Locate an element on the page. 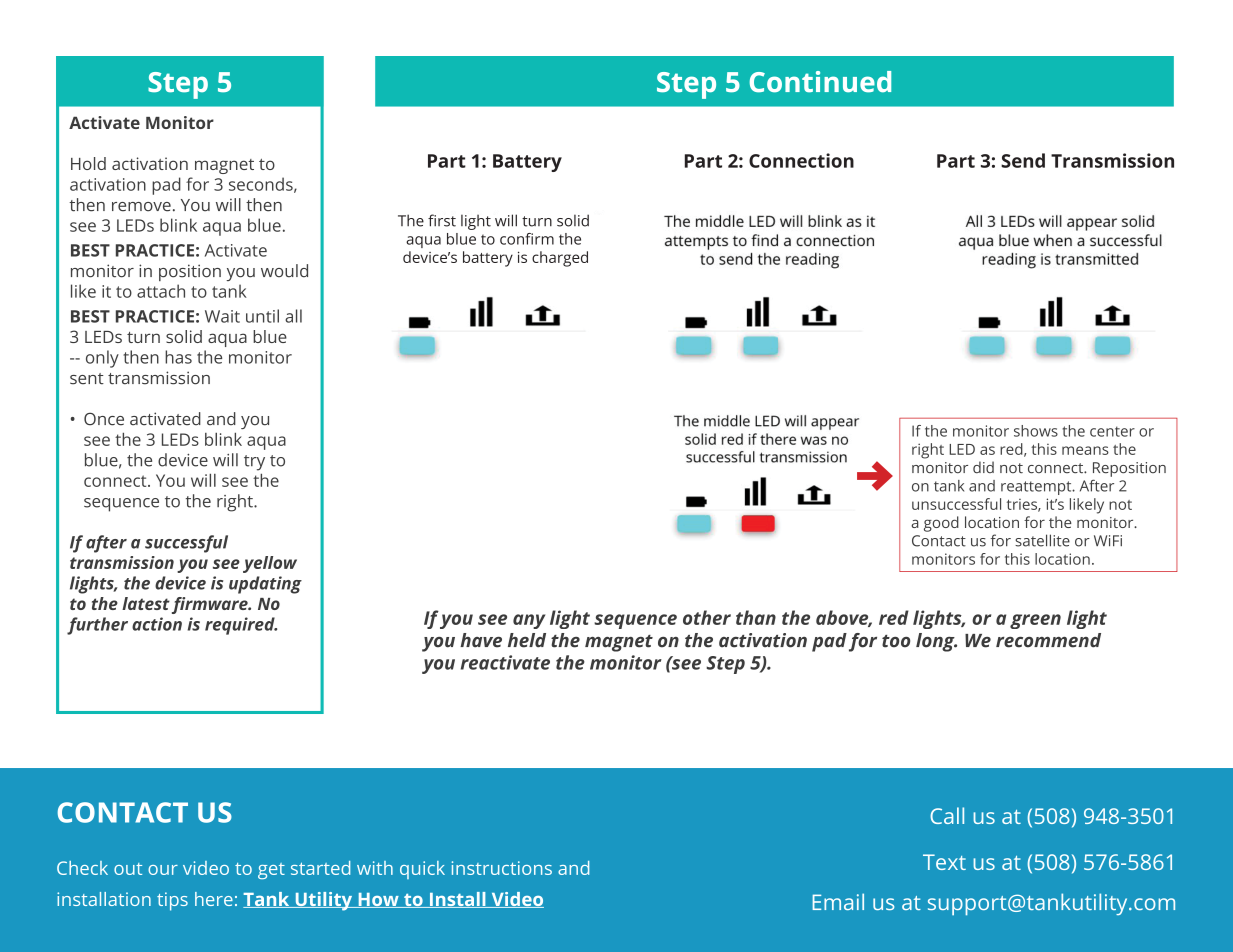 The image size is (1233, 952). held is located at coordinates (527, 640).
